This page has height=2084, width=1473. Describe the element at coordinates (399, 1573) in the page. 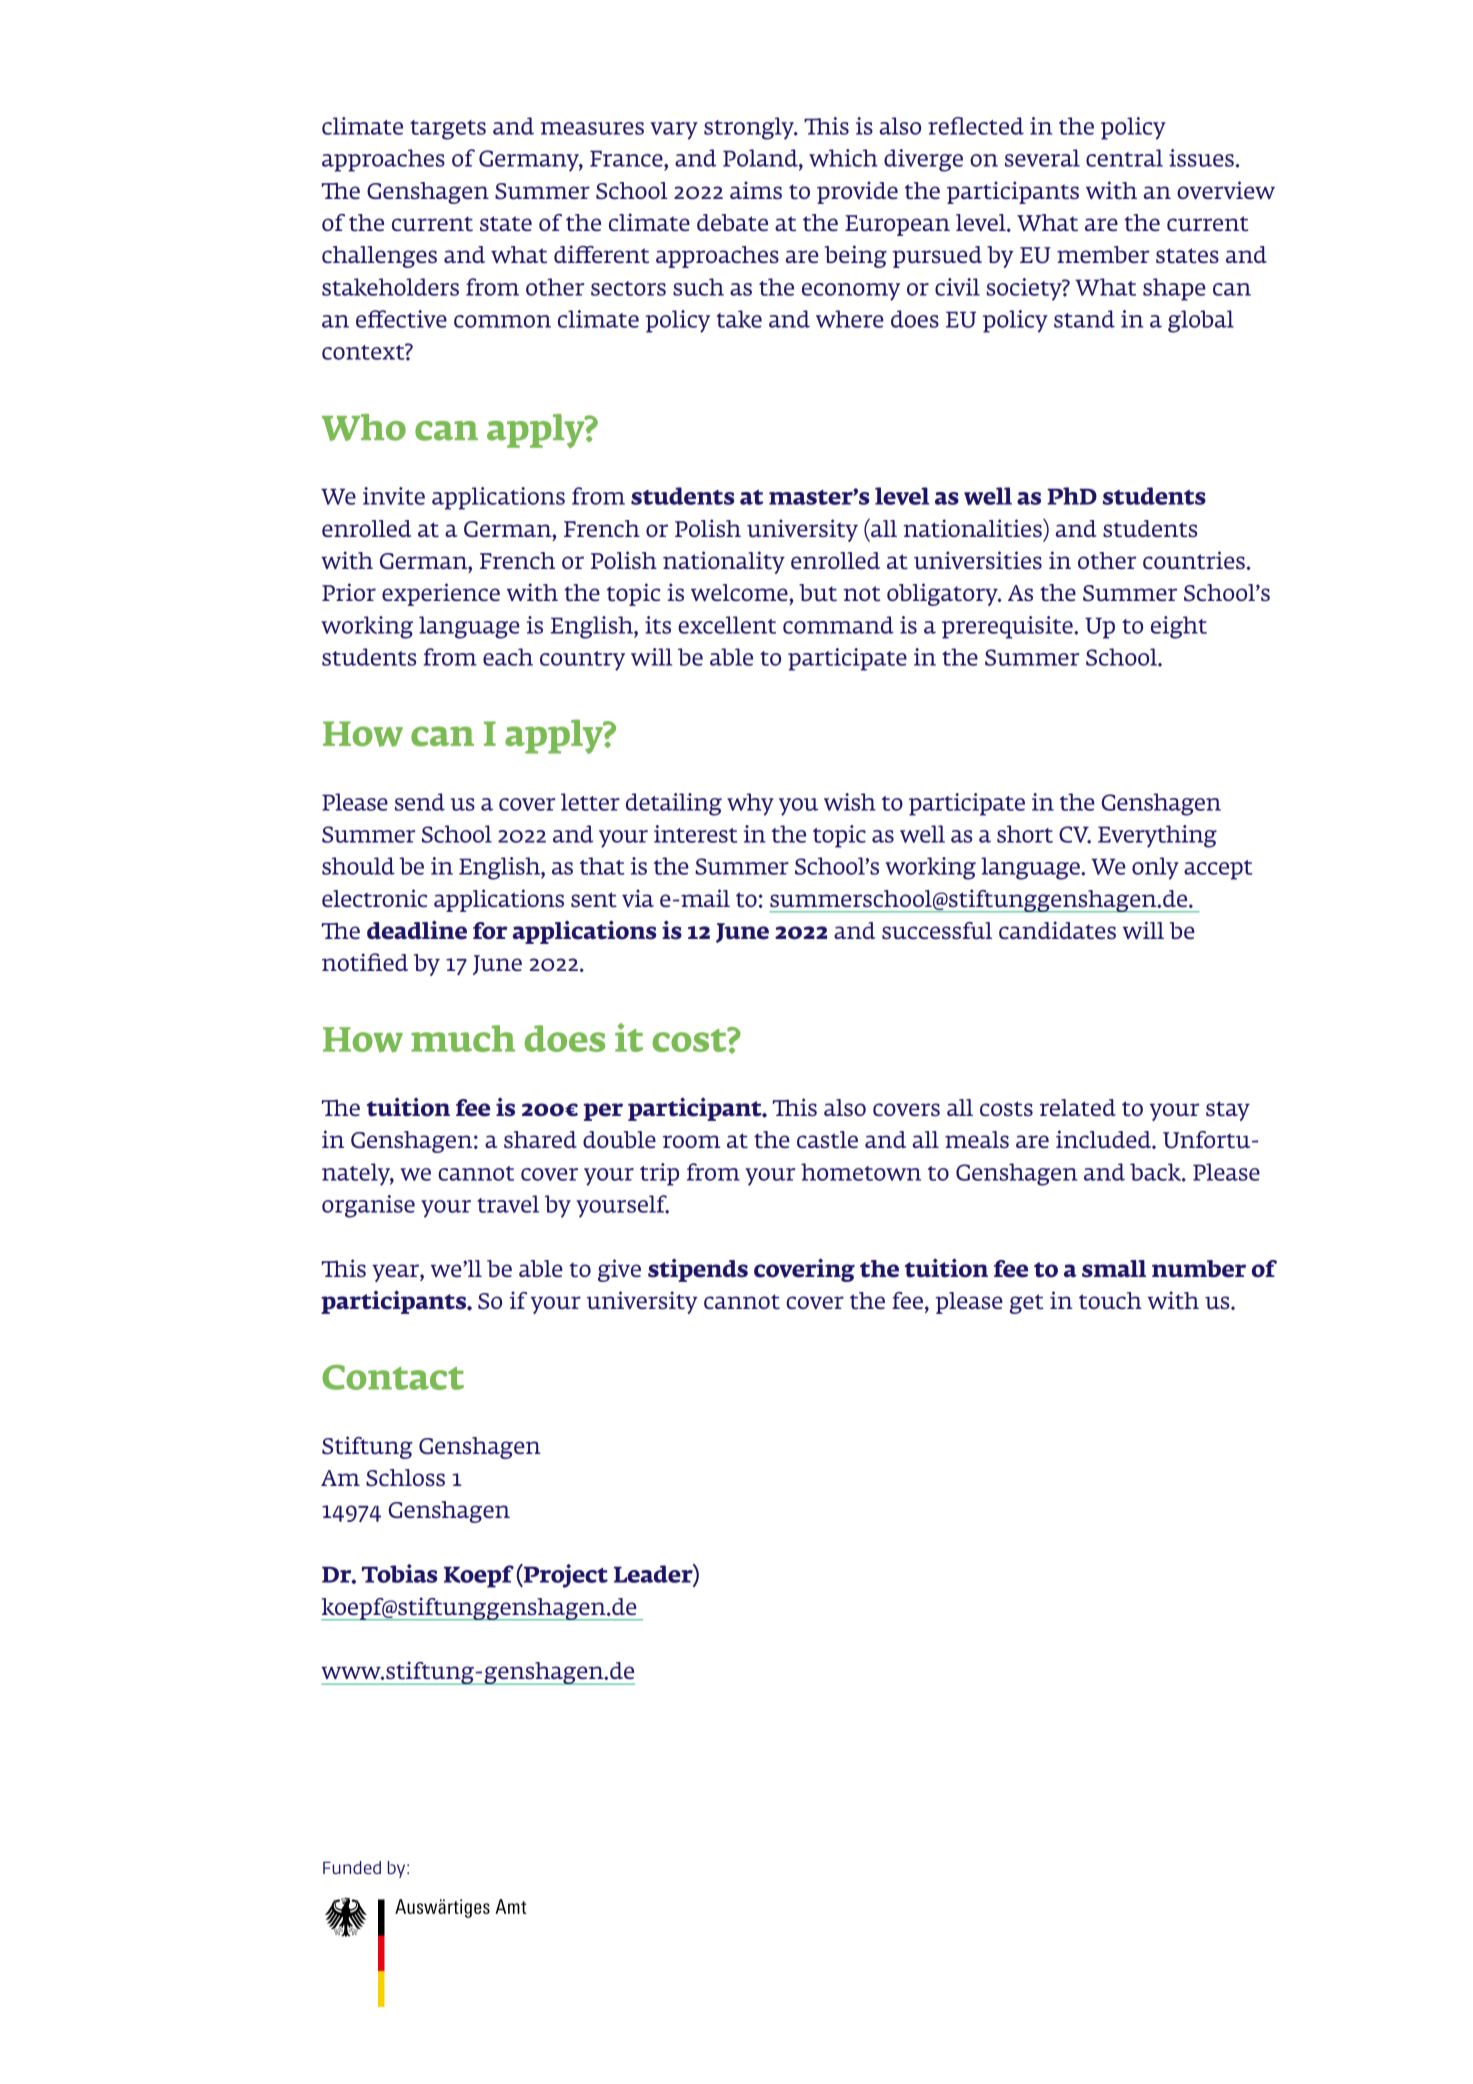

I see `Tobias` at that location.
